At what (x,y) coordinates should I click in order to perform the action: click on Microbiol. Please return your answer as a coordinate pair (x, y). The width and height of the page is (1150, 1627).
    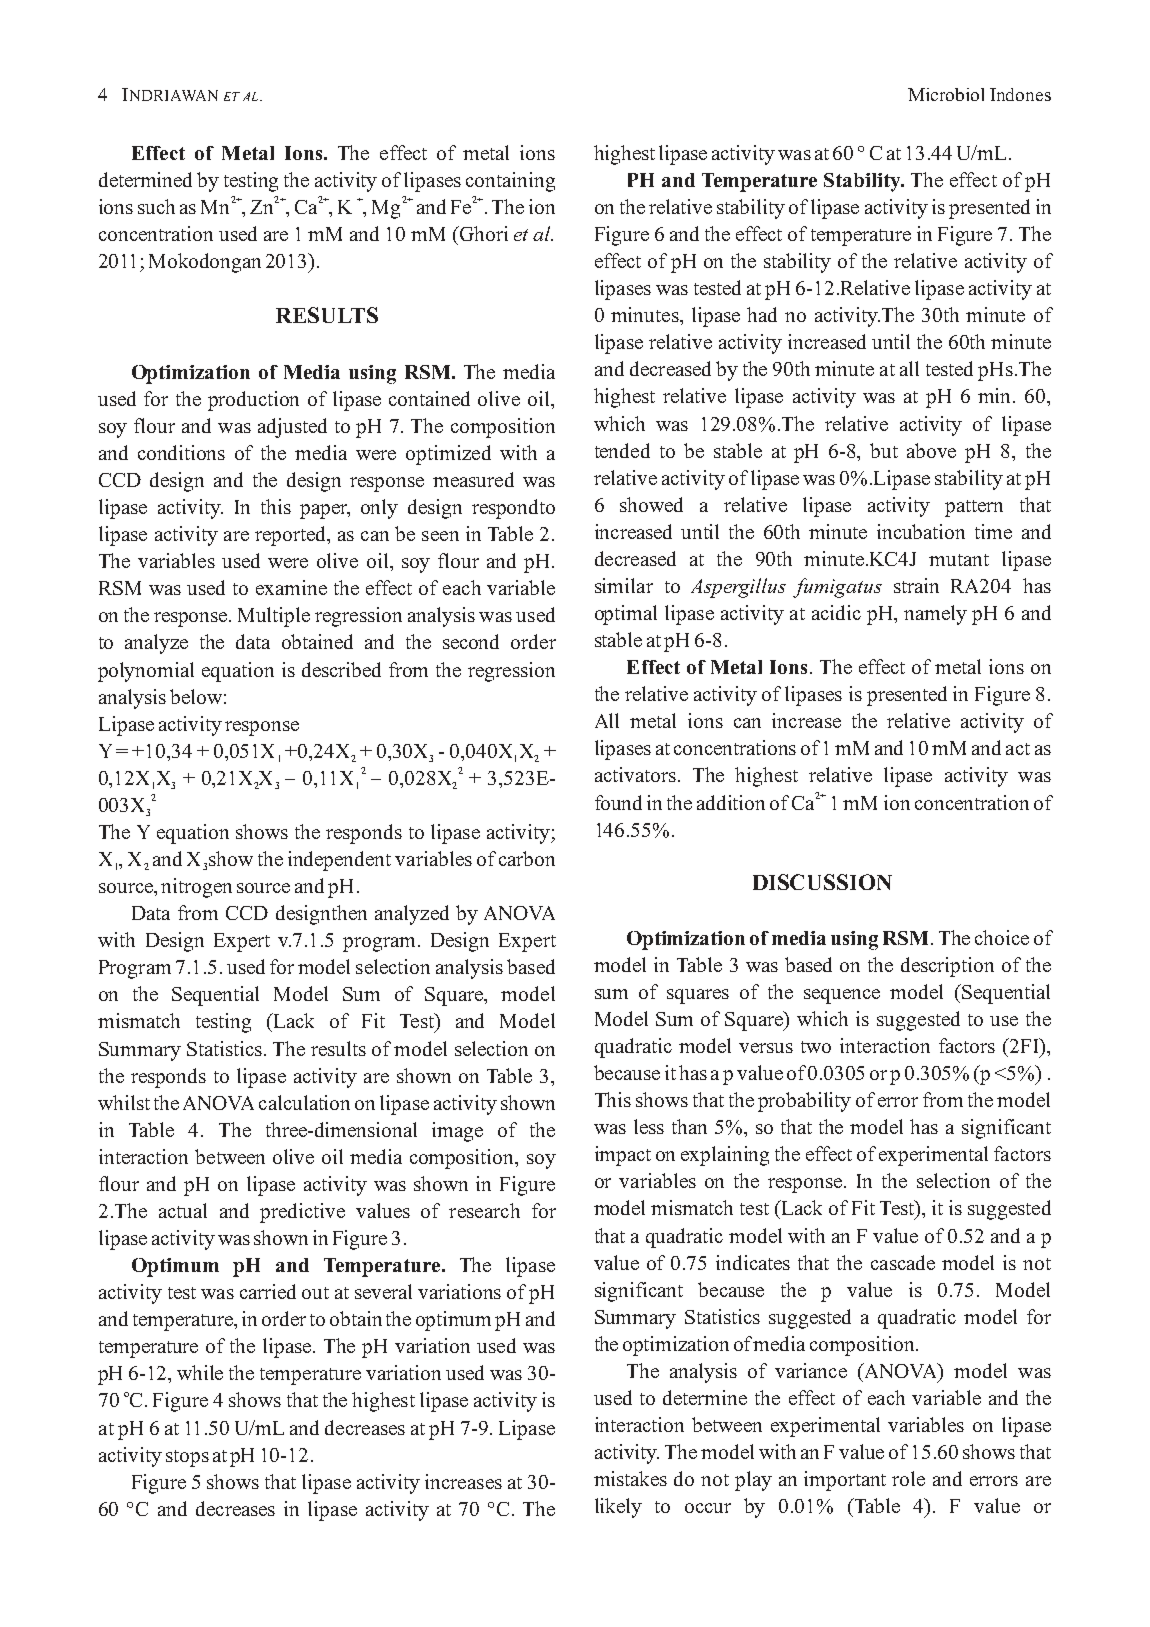
    Looking at the image, I should click on (946, 94).
